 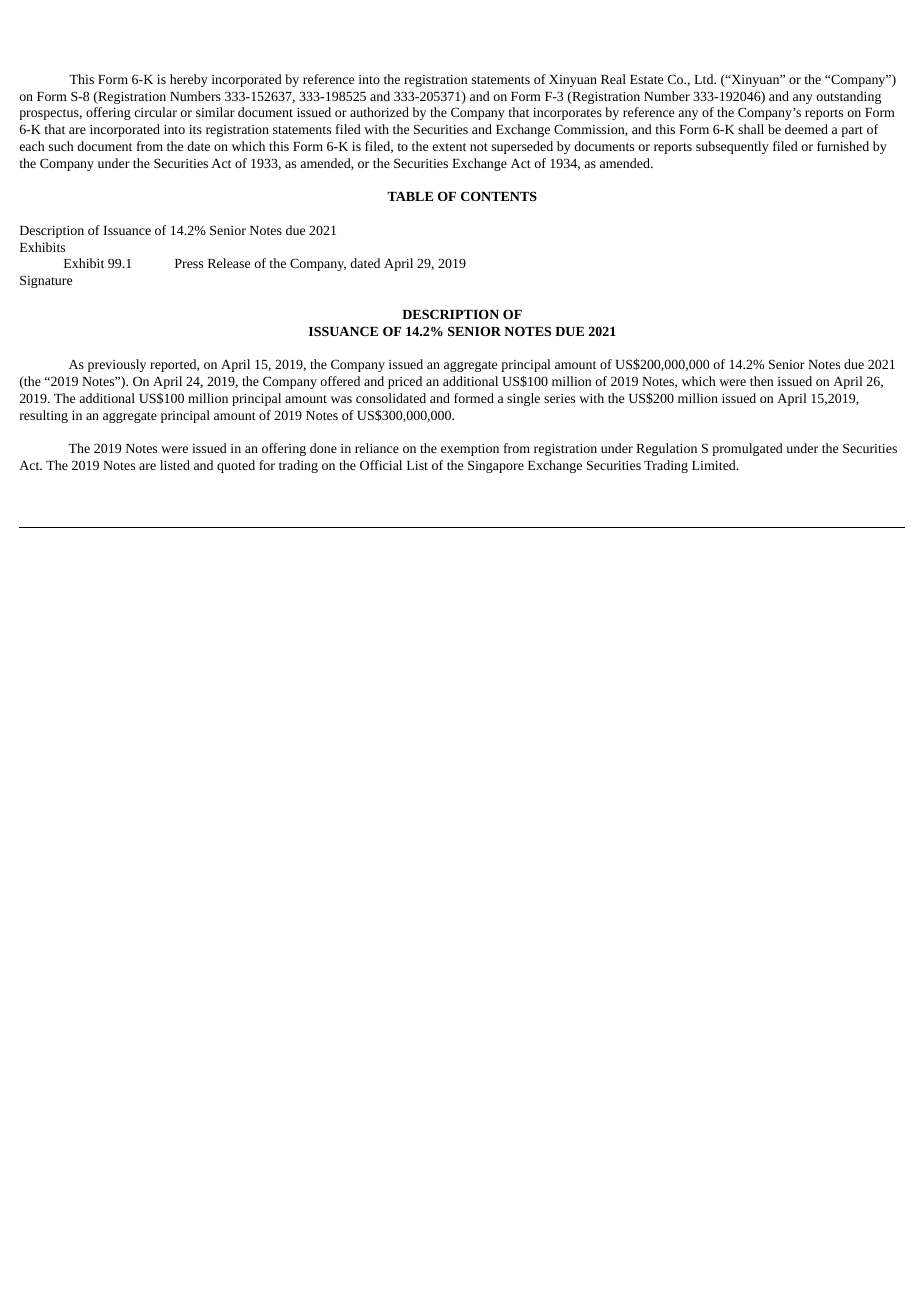 I want to click on quoted, so click(x=236, y=466).
